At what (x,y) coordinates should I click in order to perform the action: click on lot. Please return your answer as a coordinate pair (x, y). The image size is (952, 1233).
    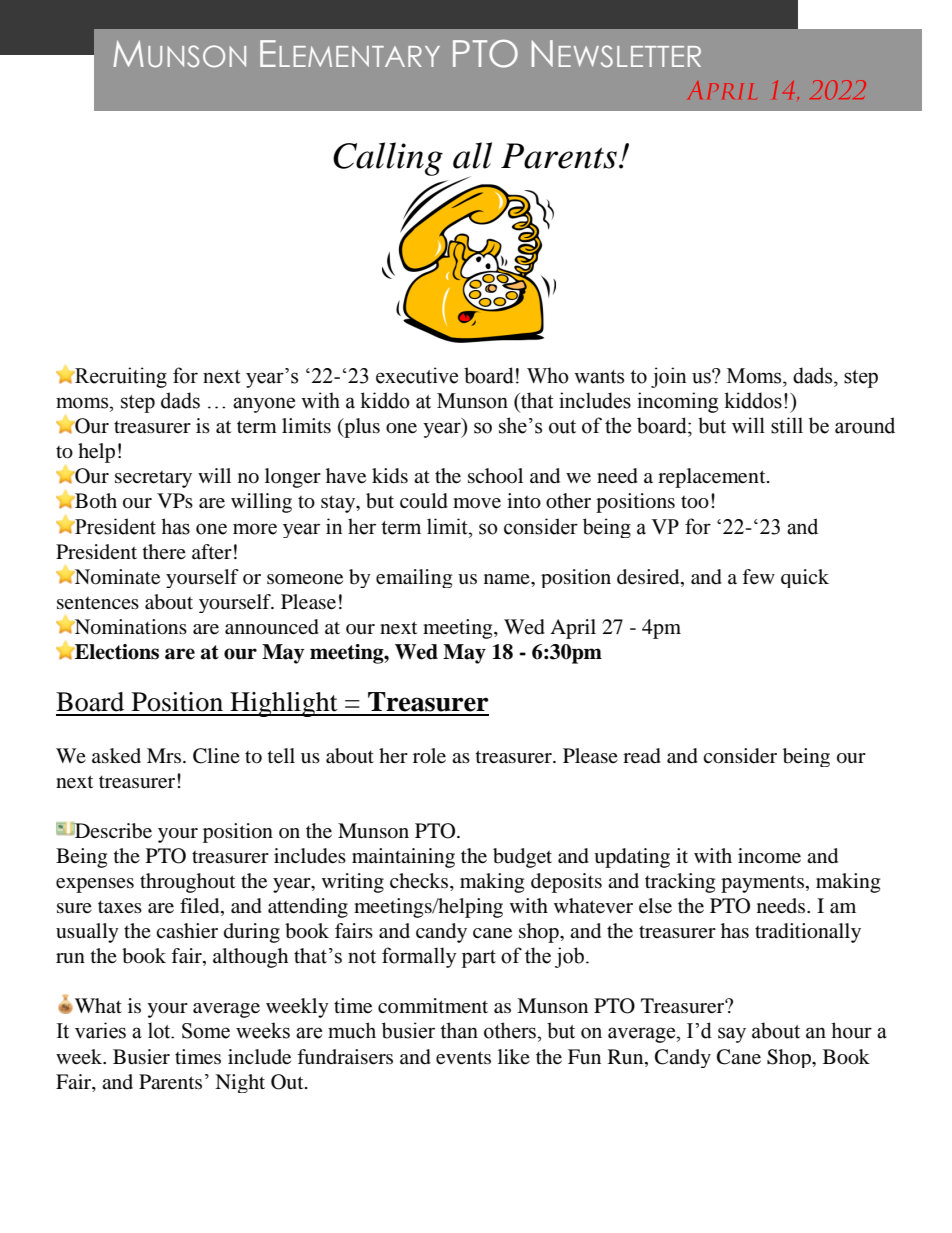
    Looking at the image, I should click on (160, 1030).
